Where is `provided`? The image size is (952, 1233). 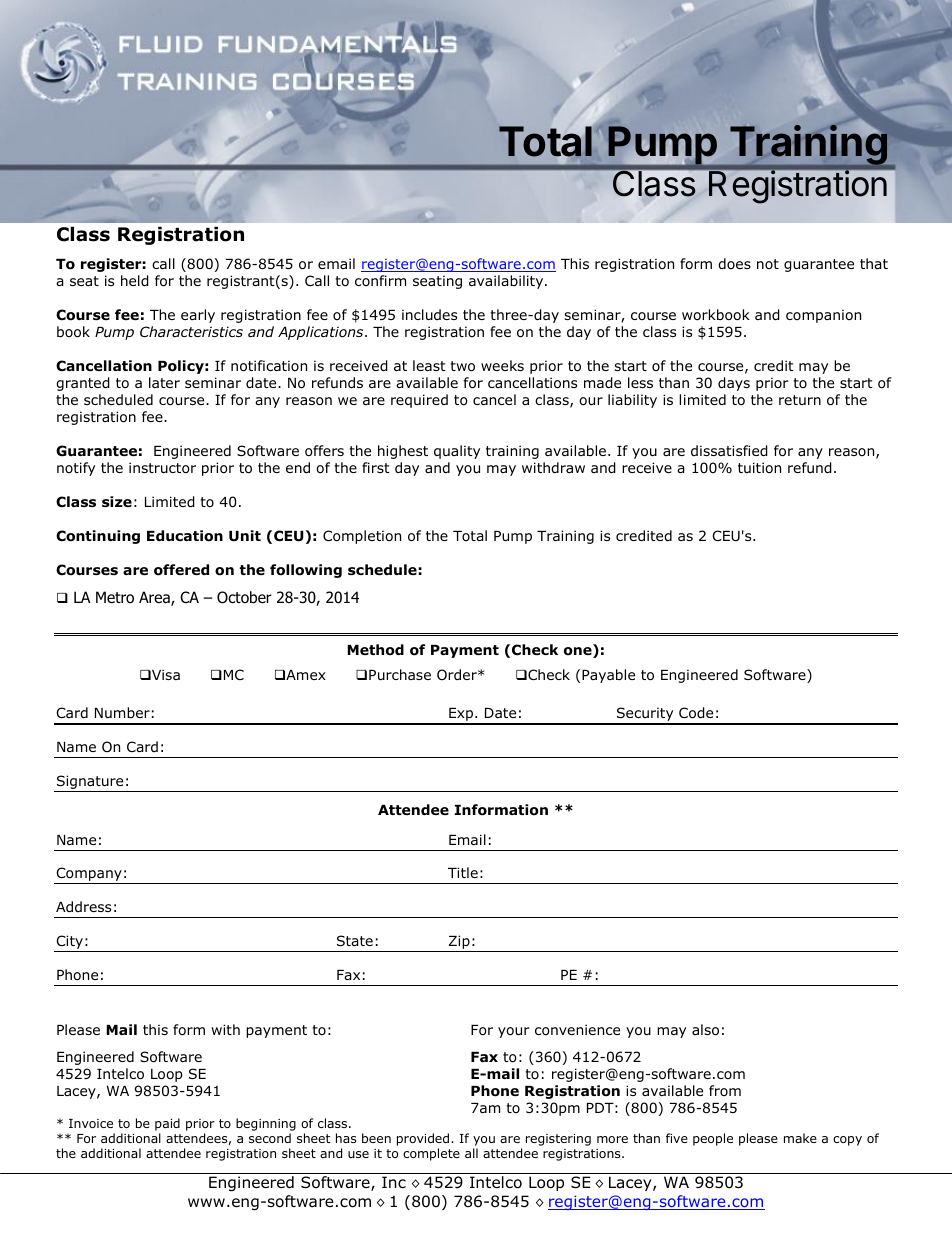 provided is located at coordinates (424, 1141).
